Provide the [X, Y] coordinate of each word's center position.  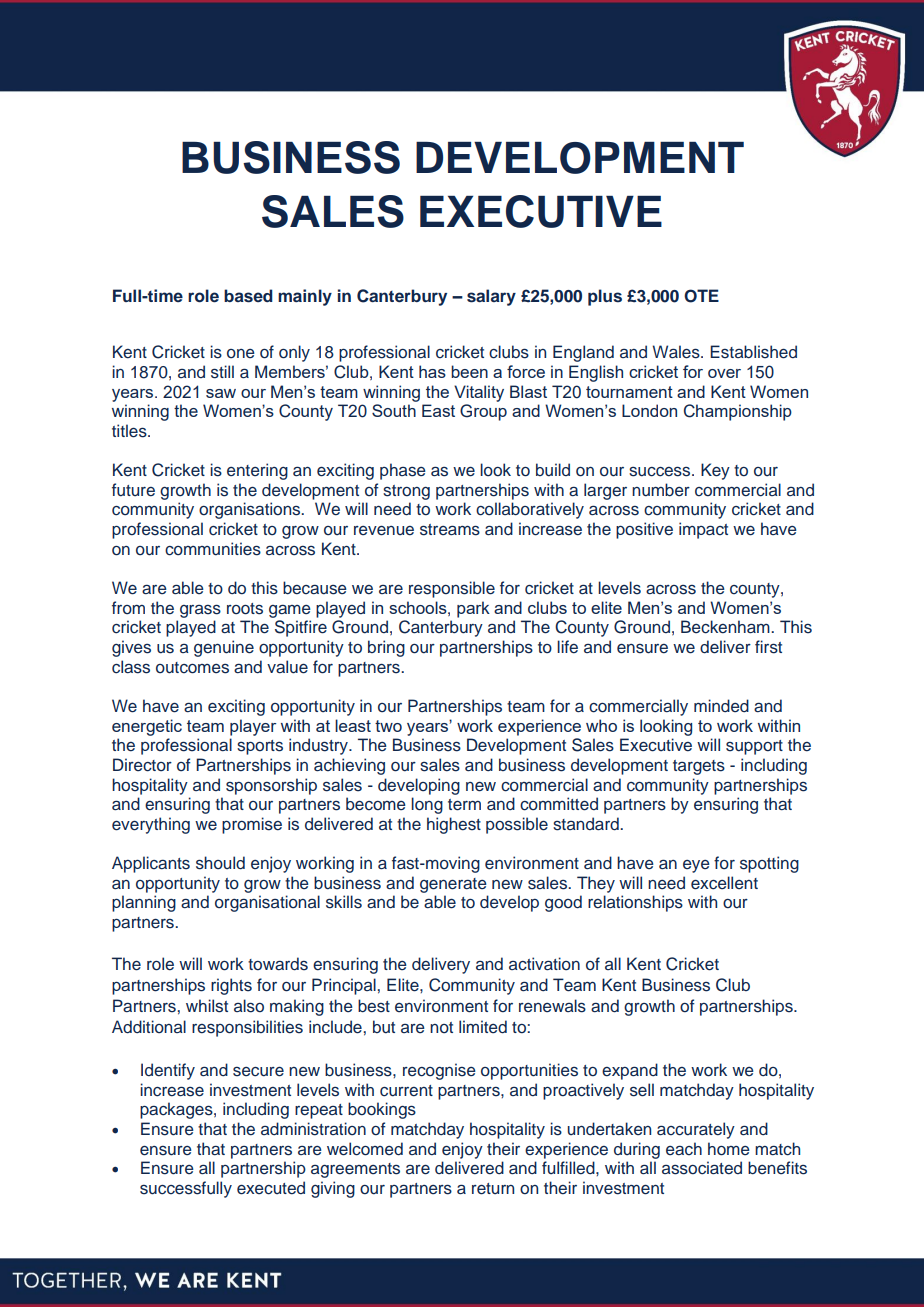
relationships [635, 903]
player [253, 727]
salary [491, 297]
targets [699, 767]
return [493, 1189]
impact [703, 530]
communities [213, 549]
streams [450, 530]
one [241, 353]
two [388, 726]
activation [544, 964]
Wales [677, 352]
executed [271, 1188]
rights [231, 986]
